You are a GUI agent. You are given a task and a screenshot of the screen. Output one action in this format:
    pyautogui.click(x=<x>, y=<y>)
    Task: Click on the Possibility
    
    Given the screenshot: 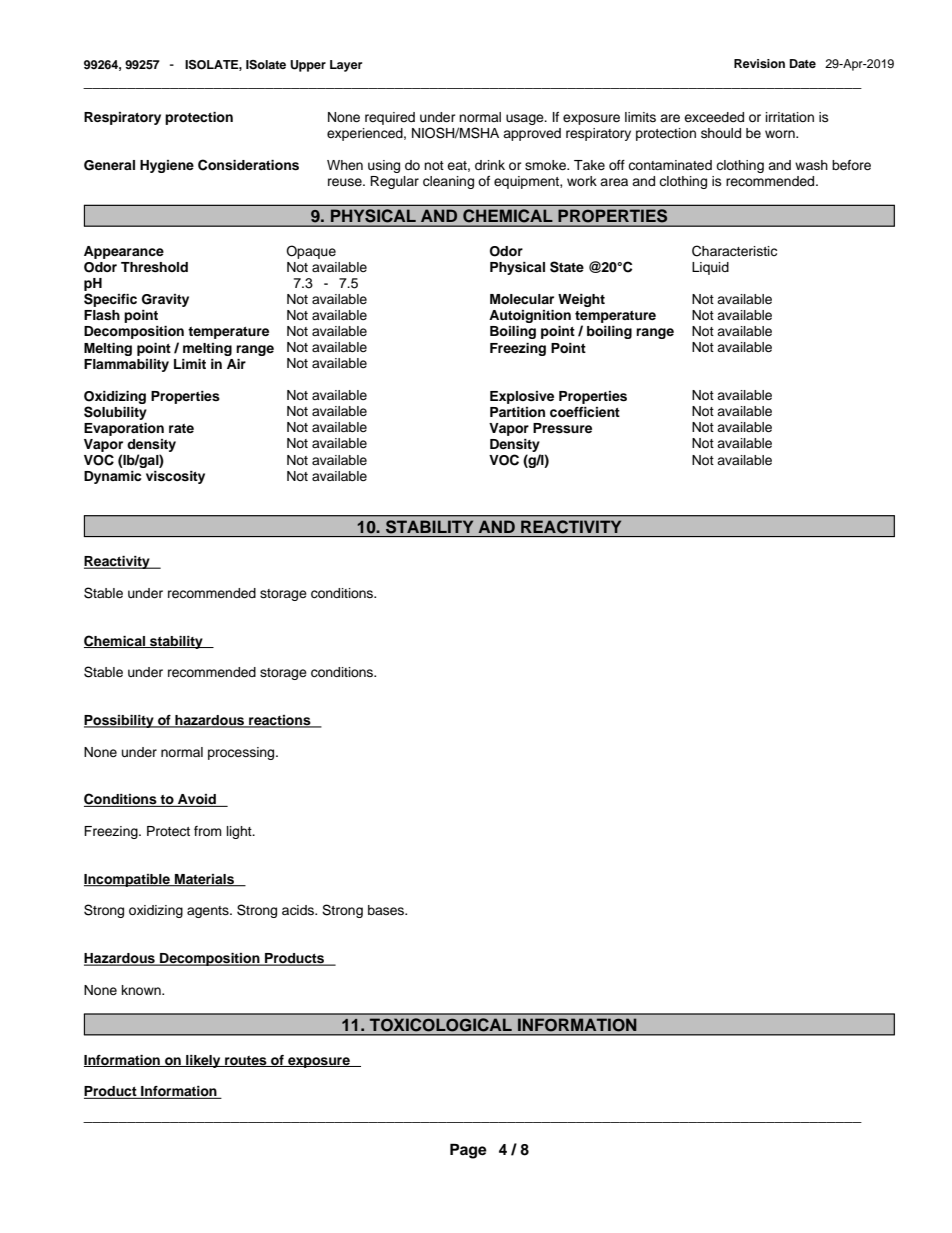 What is the action you would take?
    pyautogui.click(x=120, y=721)
